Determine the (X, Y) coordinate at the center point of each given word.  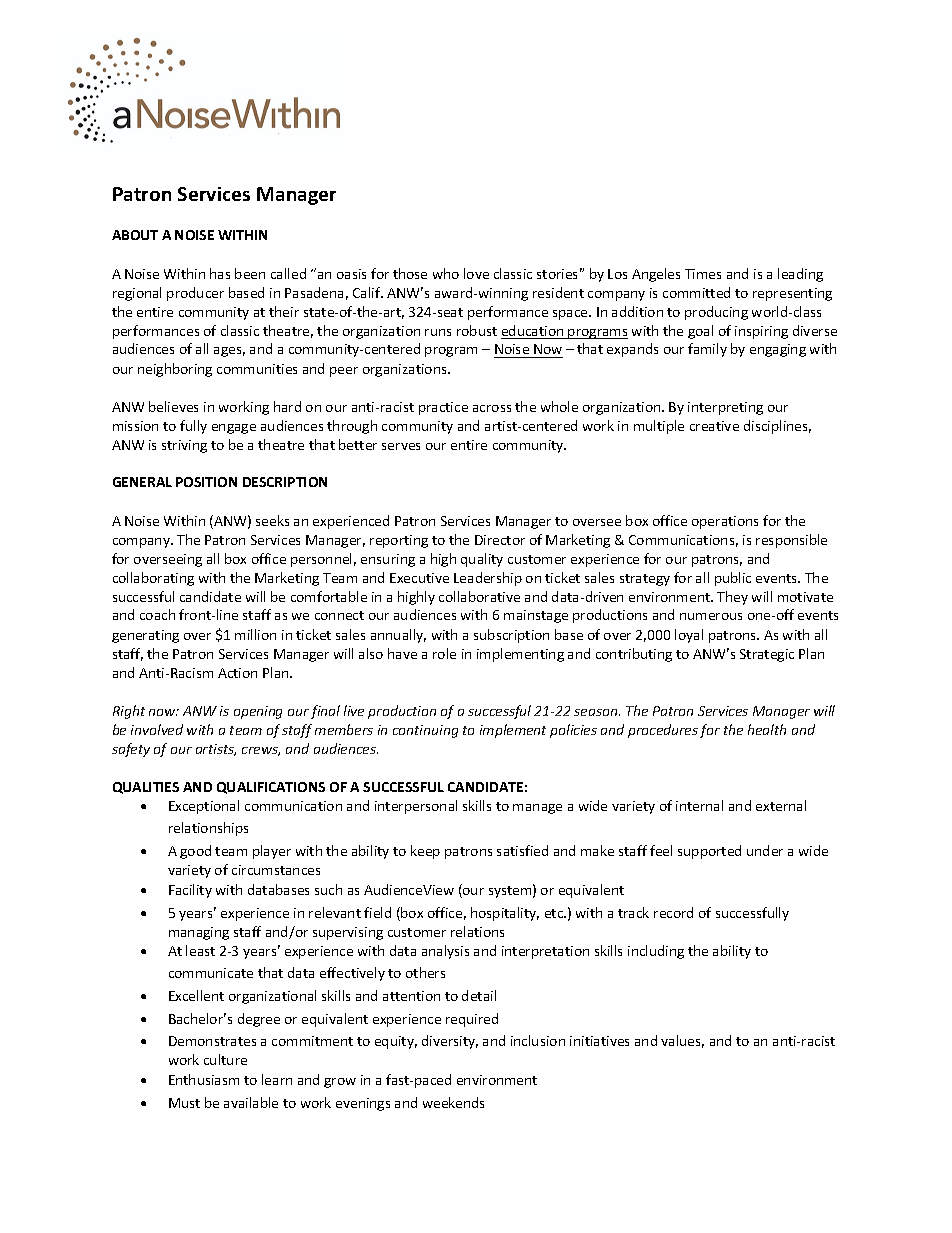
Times (703, 274)
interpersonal (416, 807)
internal (699, 805)
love (476, 273)
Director (500, 540)
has (220, 273)
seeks (272, 520)
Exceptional (204, 807)
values (682, 1041)
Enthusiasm (204, 1079)
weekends (453, 1102)
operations (725, 522)
